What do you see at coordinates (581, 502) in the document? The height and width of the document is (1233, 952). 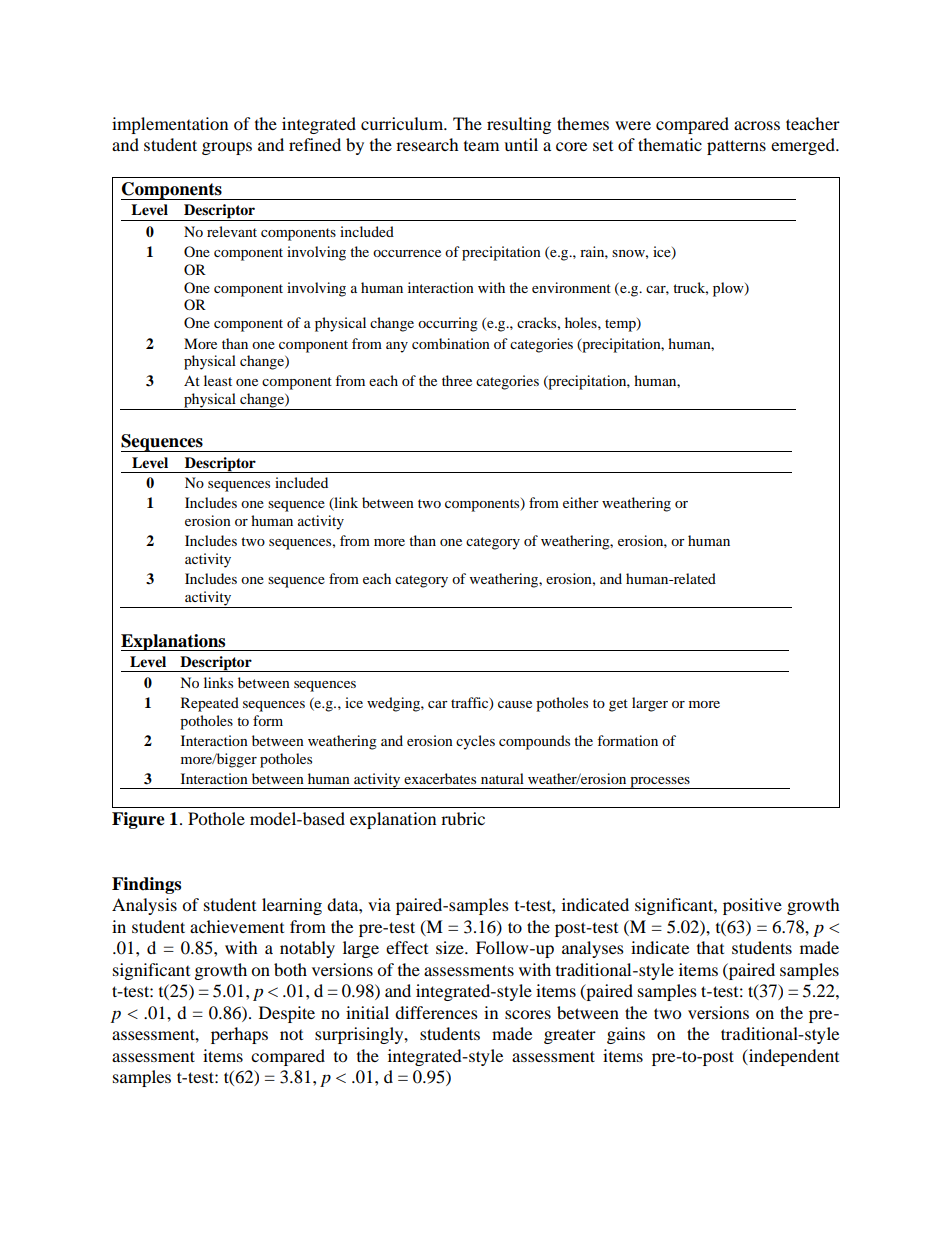 I see `either` at bounding box center [581, 502].
